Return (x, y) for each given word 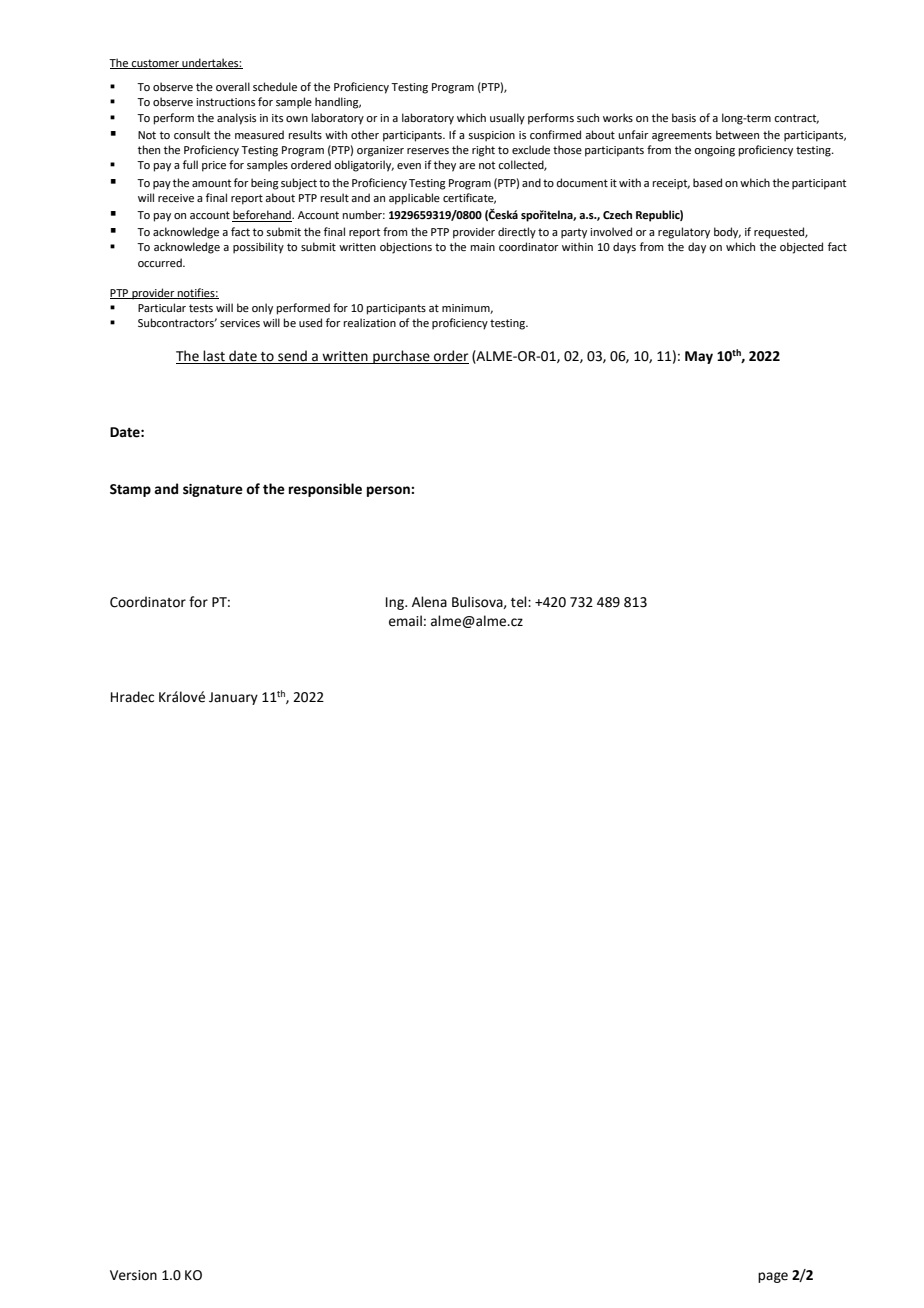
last (214, 357)
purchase (401, 357)
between (737, 134)
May (699, 357)
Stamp (130, 490)
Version (133, 1275)
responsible (325, 490)
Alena (429, 602)
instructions (225, 102)
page (773, 1277)
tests (201, 308)
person (389, 491)
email (405, 621)
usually (507, 119)
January (233, 698)
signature (213, 490)
